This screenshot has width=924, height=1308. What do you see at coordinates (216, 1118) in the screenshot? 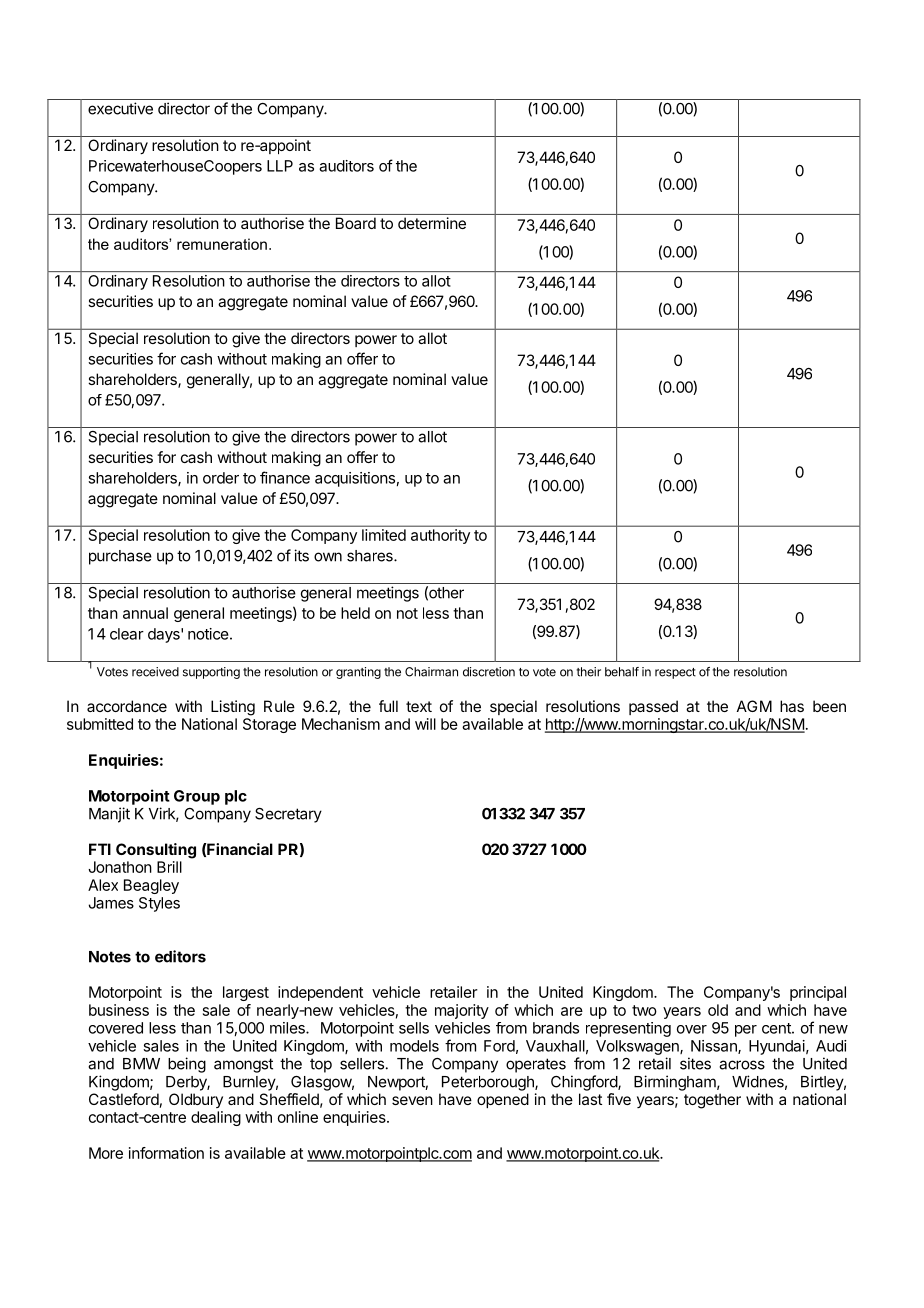
I see `dealing` at bounding box center [216, 1118].
